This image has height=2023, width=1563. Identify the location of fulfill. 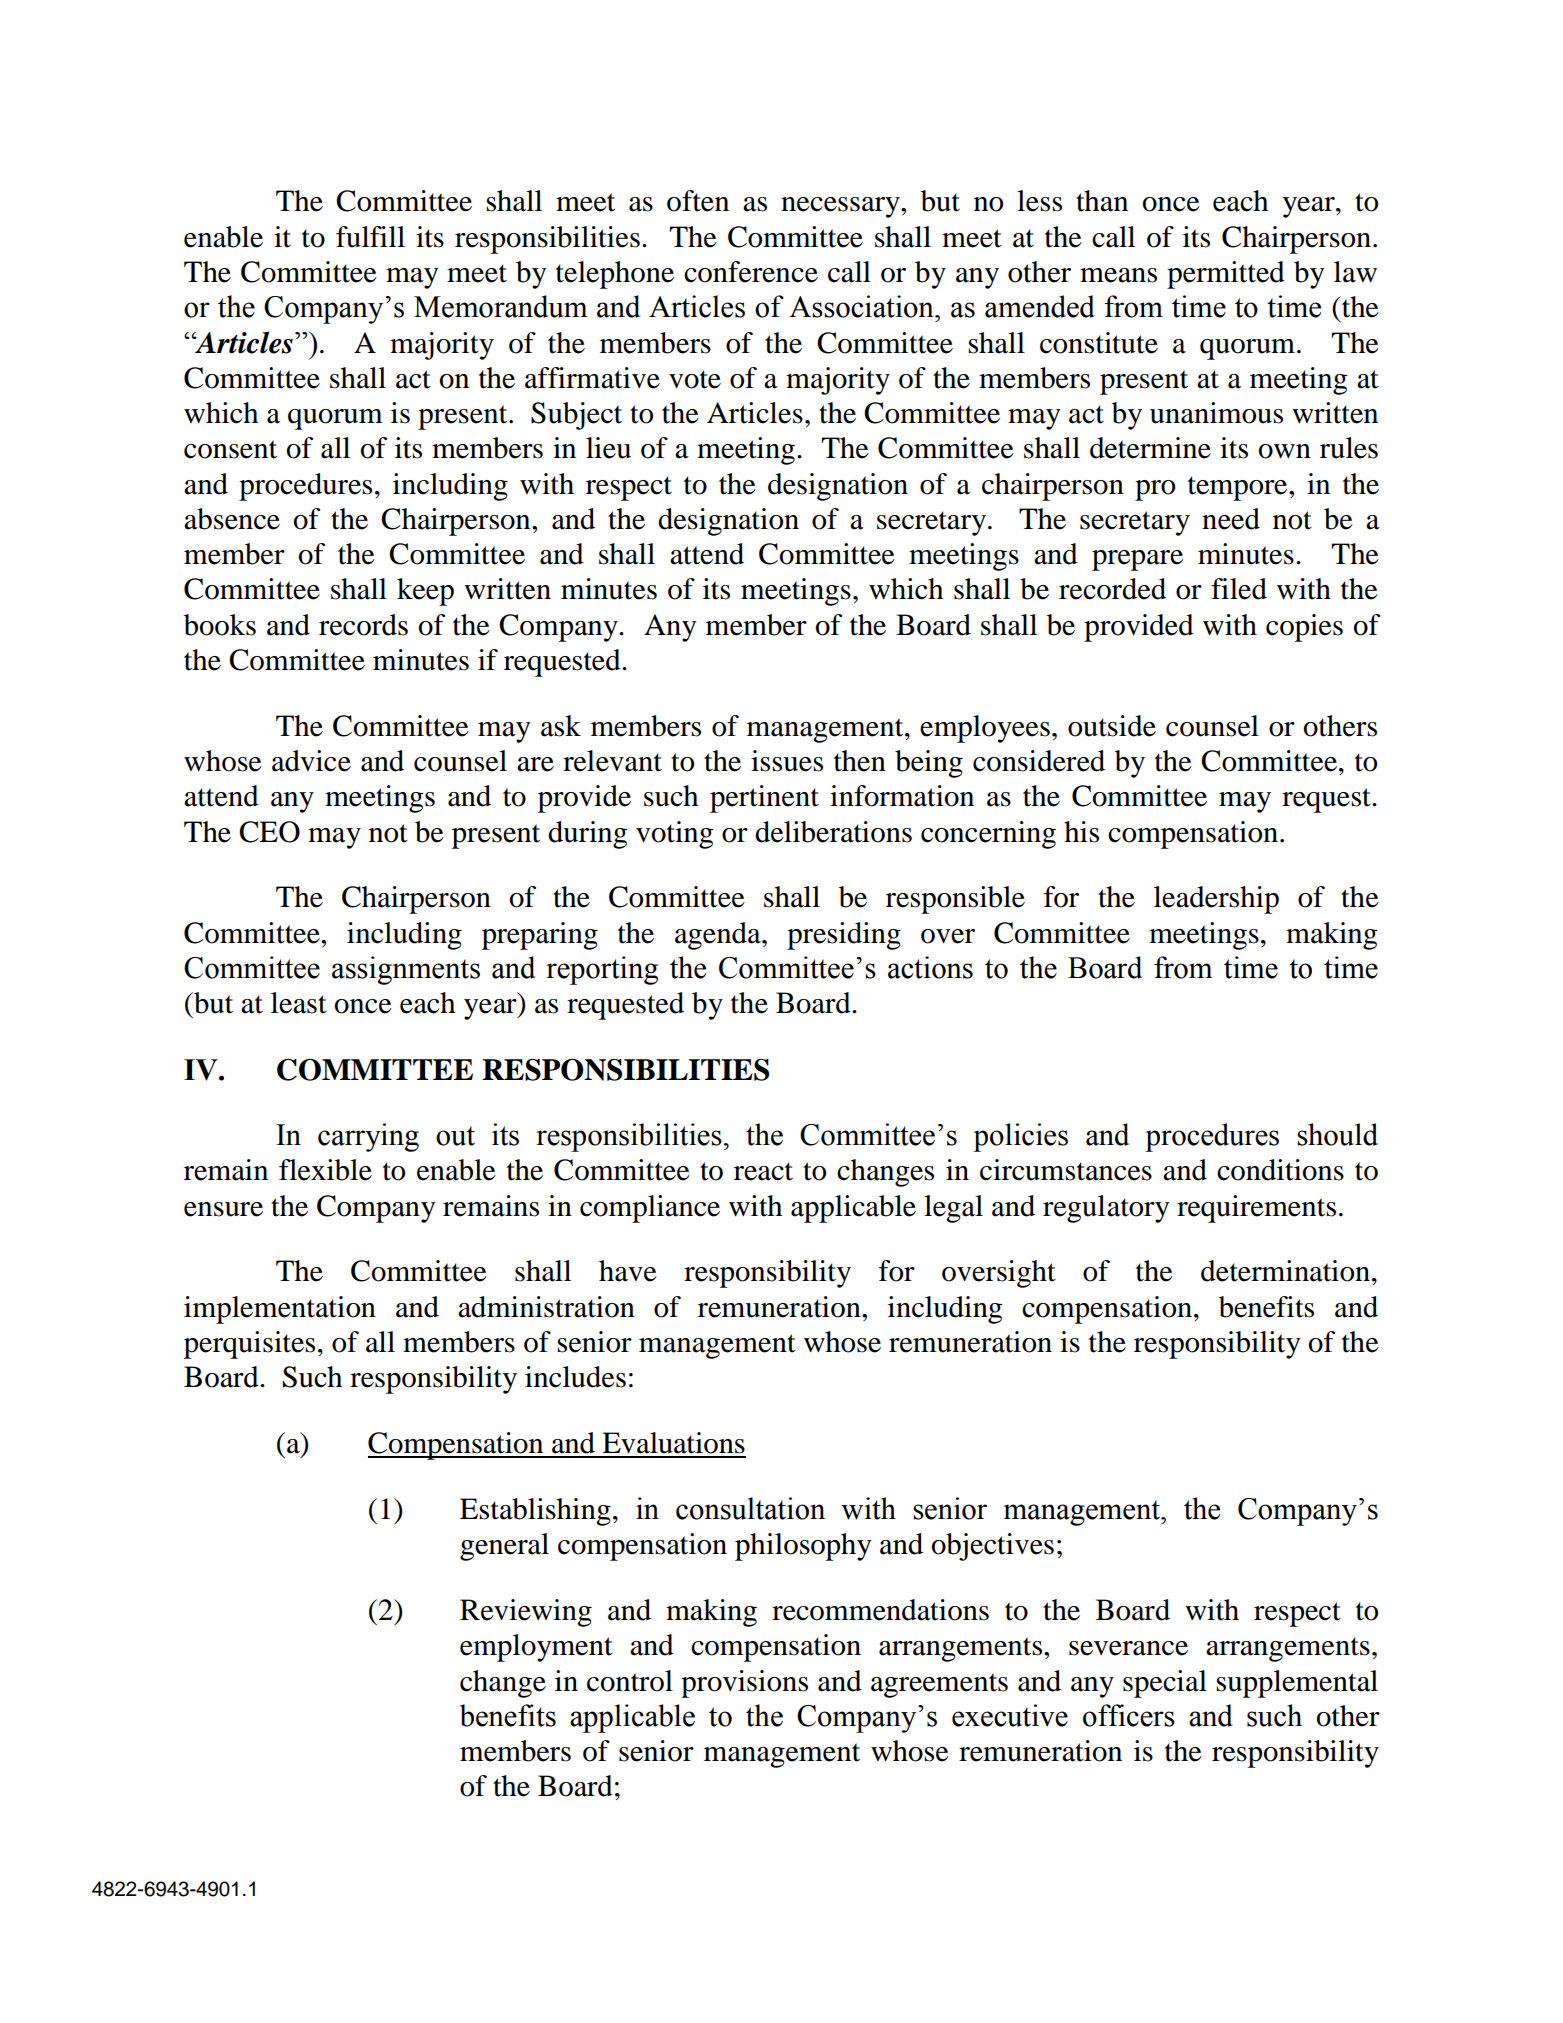
(370, 237).
